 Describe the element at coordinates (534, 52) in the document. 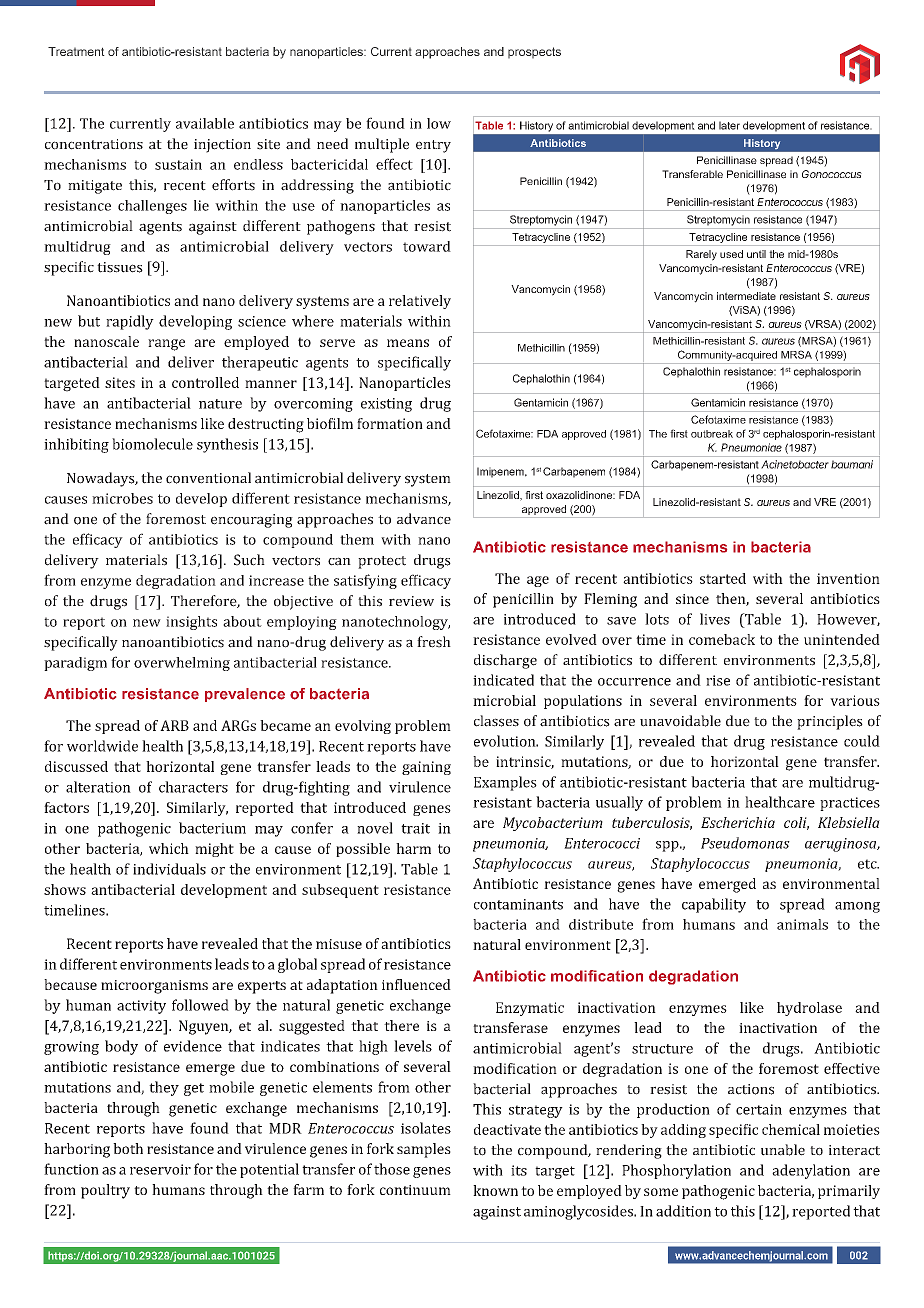

I see `prospects` at that location.
